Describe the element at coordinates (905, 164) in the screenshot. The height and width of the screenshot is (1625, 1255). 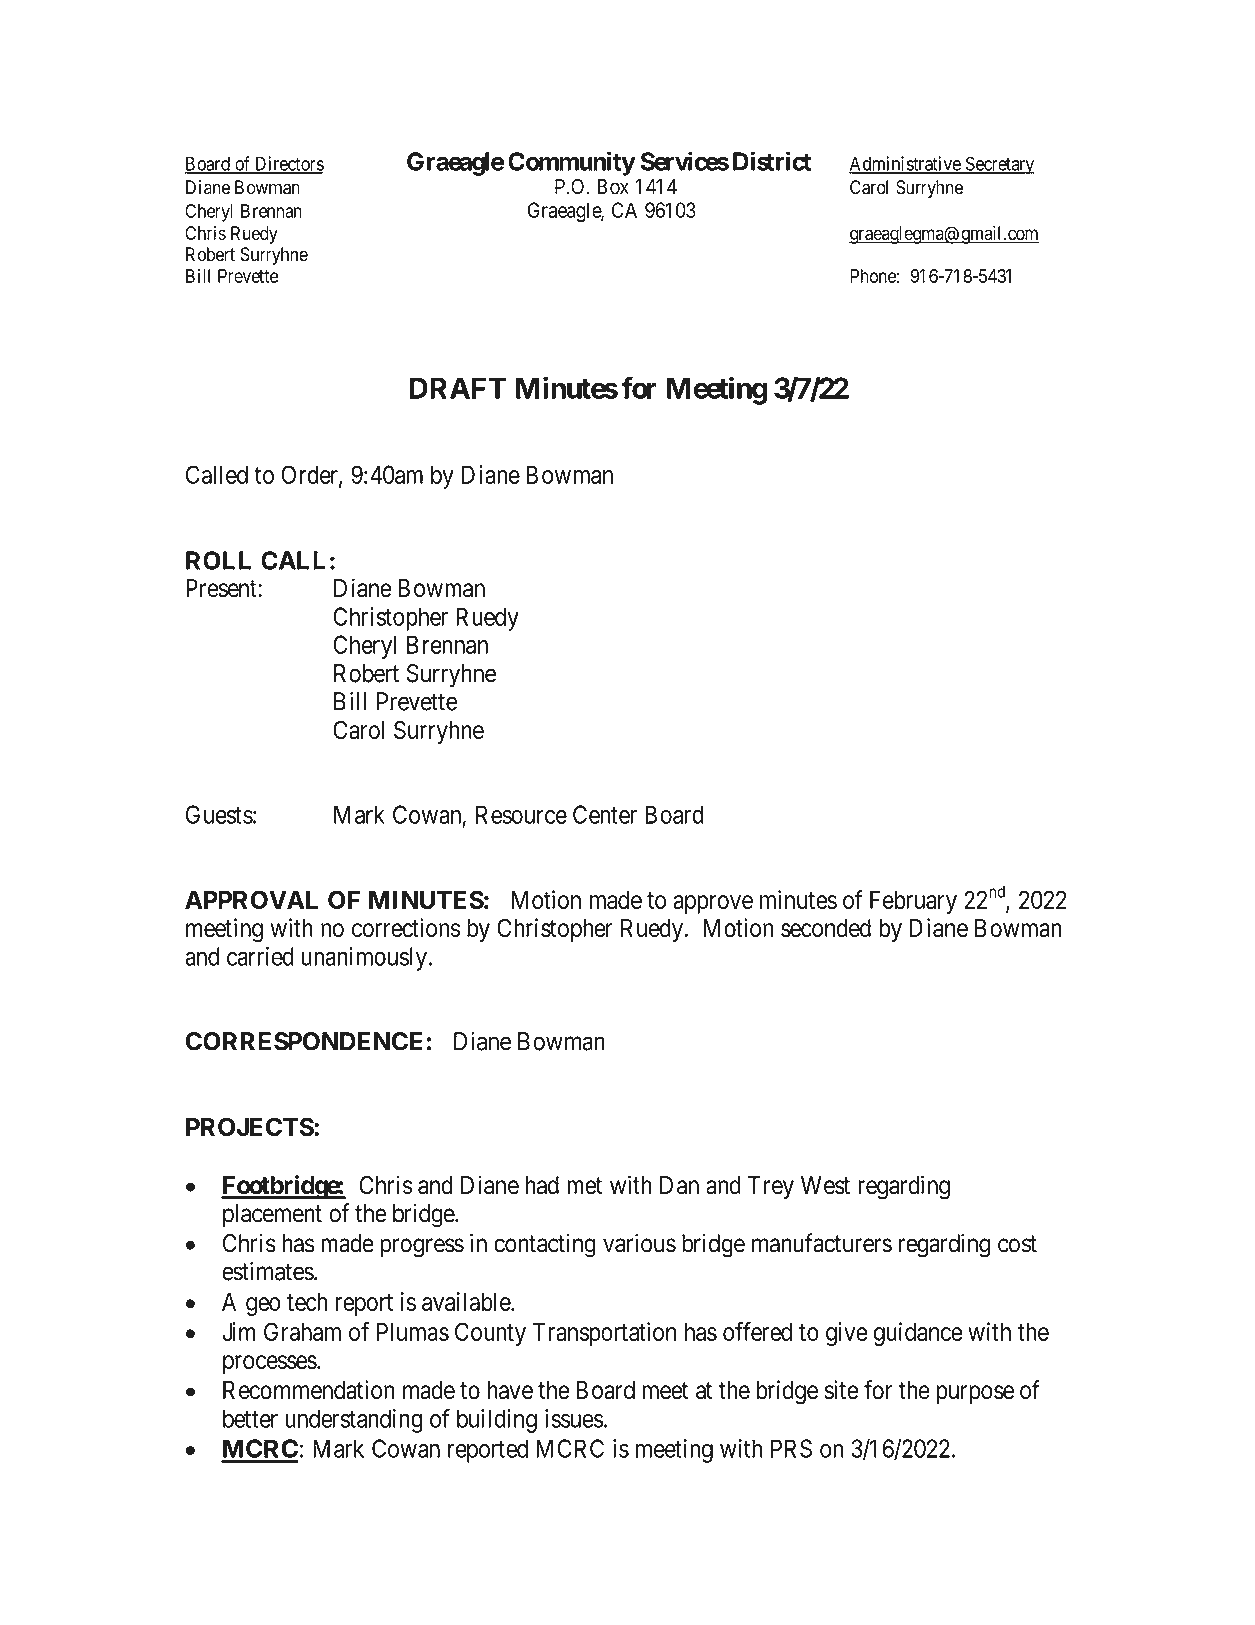
I see `Administrative` at that location.
